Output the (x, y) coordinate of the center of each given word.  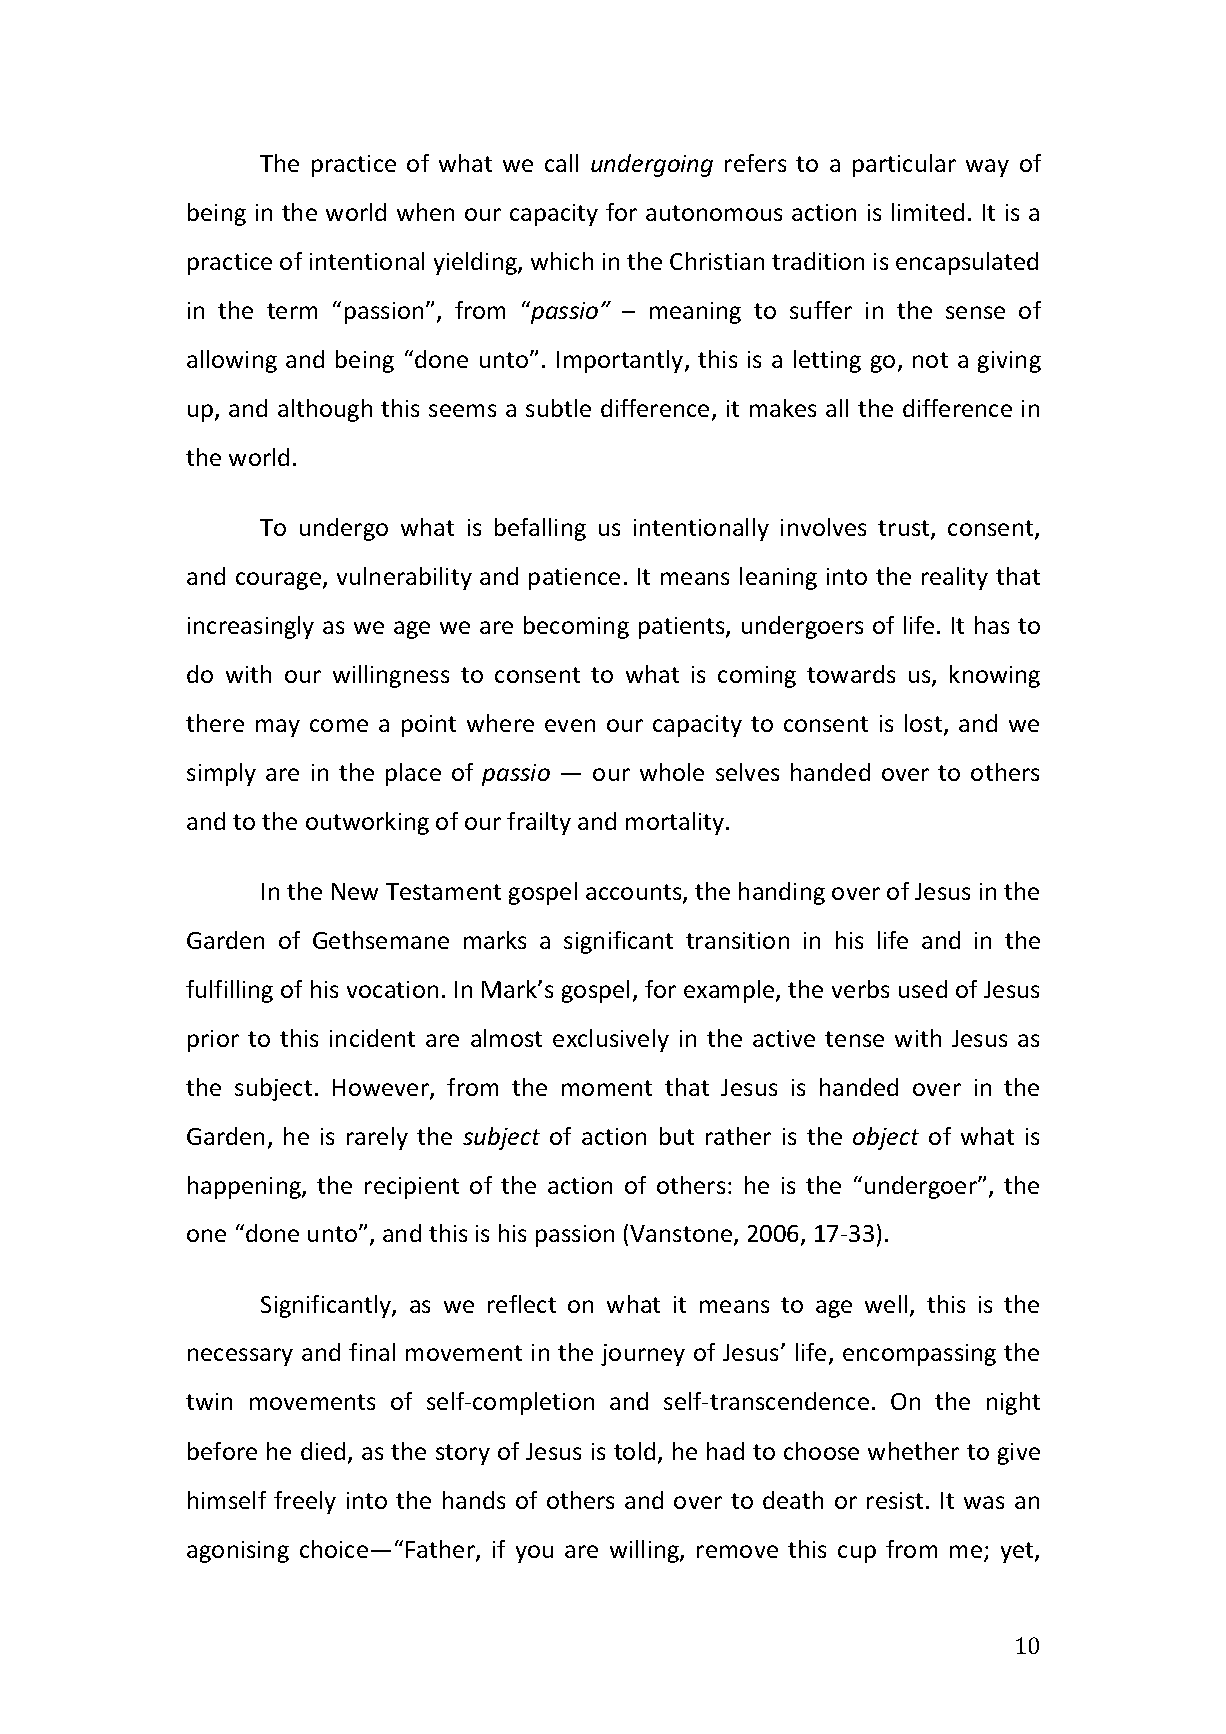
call (561, 163)
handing (782, 893)
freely (305, 1502)
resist (895, 1500)
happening (245, 1187)
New (355, 891)
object (886, 1138)
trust (905, 529)
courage (280, 581)
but (677, 1136)
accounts (635, 893)
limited (928, 212)
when (425, 212)
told (634, 1451)
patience (574, 579)
